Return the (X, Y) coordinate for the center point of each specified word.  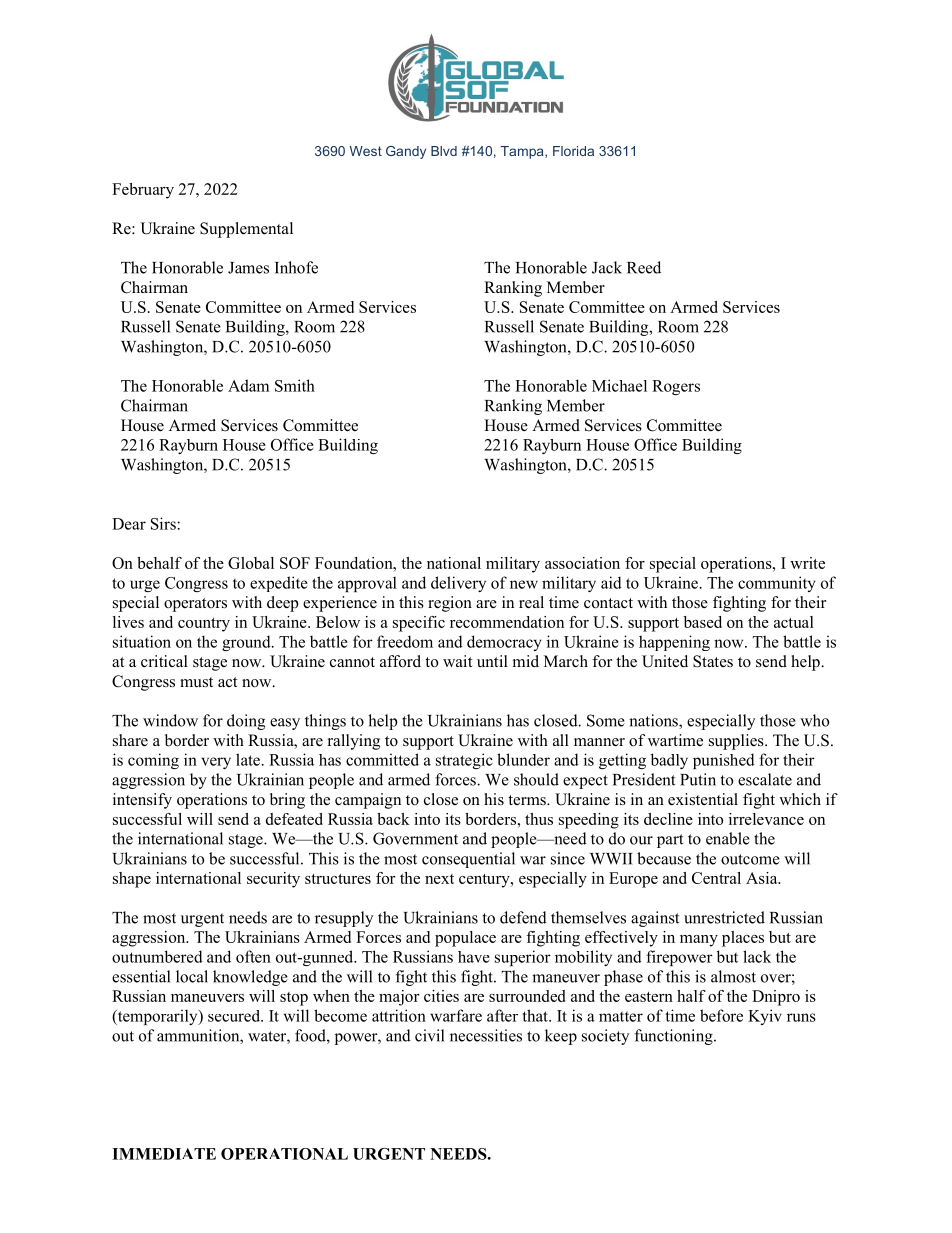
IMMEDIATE (164, 1154)
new (524, 584)
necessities (486, 1035)
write (807, 563)
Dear (129, 524)
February (143, 191)
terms (528, 800)
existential (703, 799)
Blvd (444, 151)
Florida (573, 151)
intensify (142, 801)
